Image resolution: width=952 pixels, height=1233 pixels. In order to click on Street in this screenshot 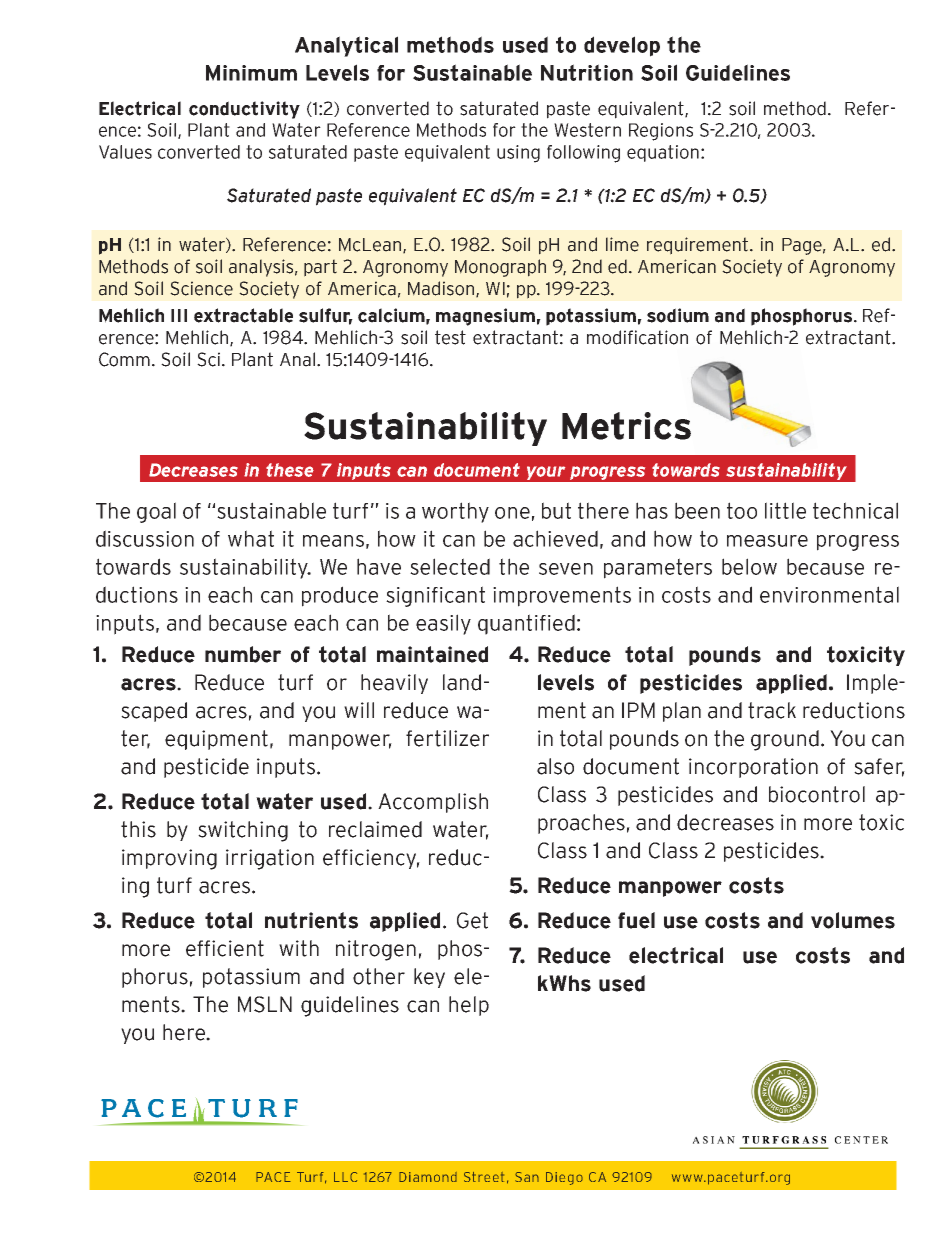, I will do `click(484, 1177)`.
